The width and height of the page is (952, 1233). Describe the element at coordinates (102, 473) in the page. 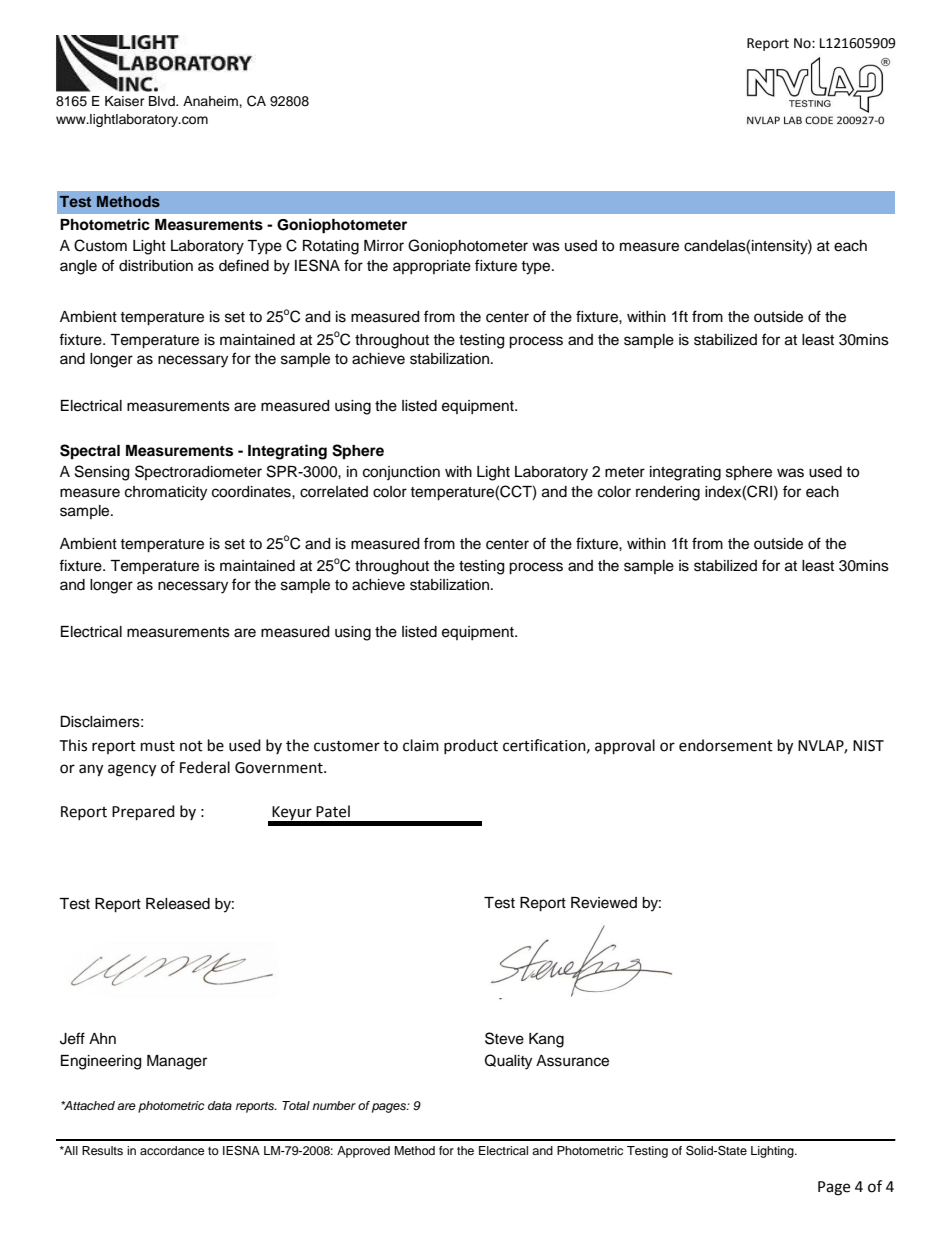

I see `Sensing` at that location.
